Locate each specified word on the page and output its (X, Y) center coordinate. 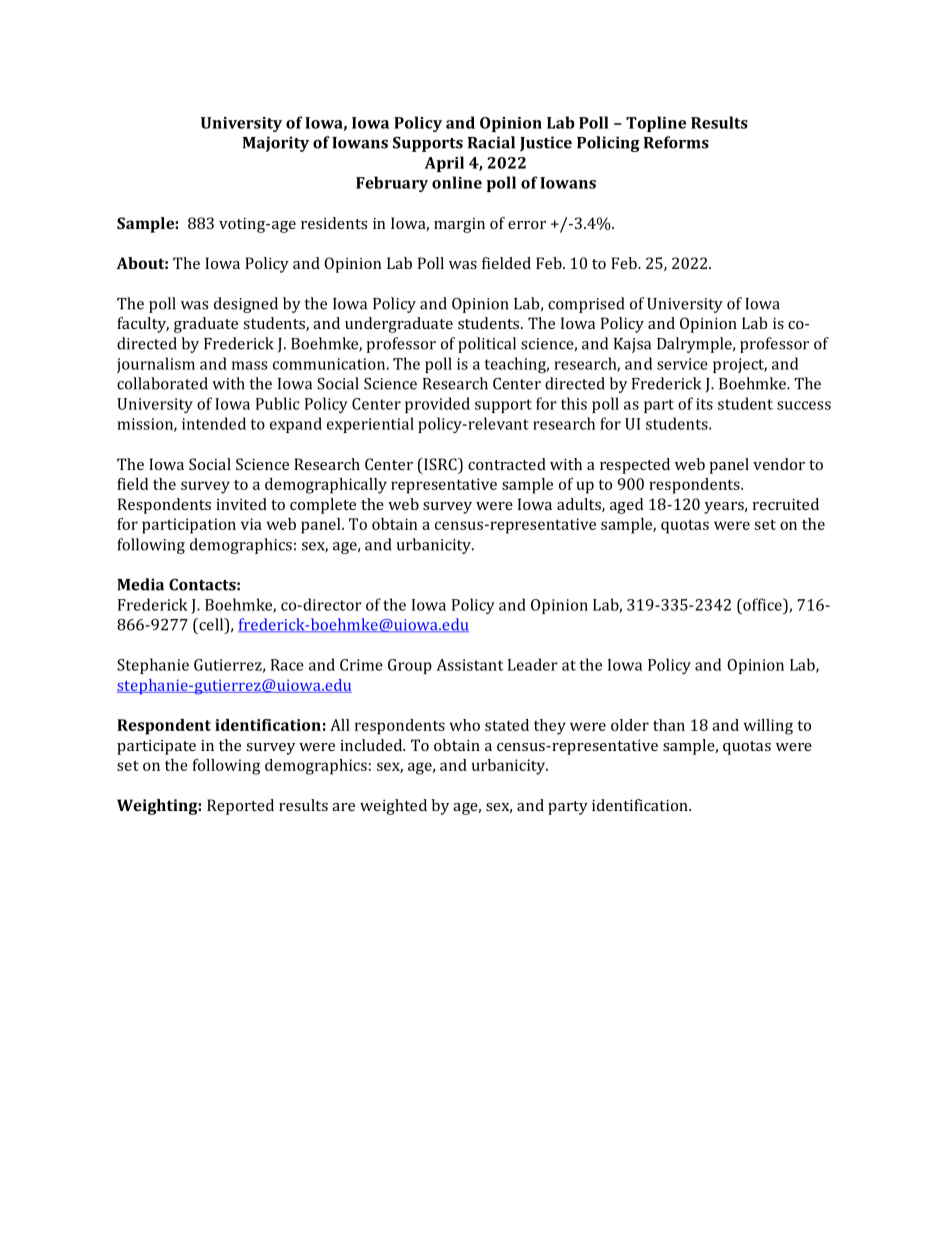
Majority (276, 144)
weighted (393, 807)
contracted (507, 464)
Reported (240, 807)
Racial (491, 142)
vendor (779, 464)
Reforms (676, 142)
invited (241, 504)
